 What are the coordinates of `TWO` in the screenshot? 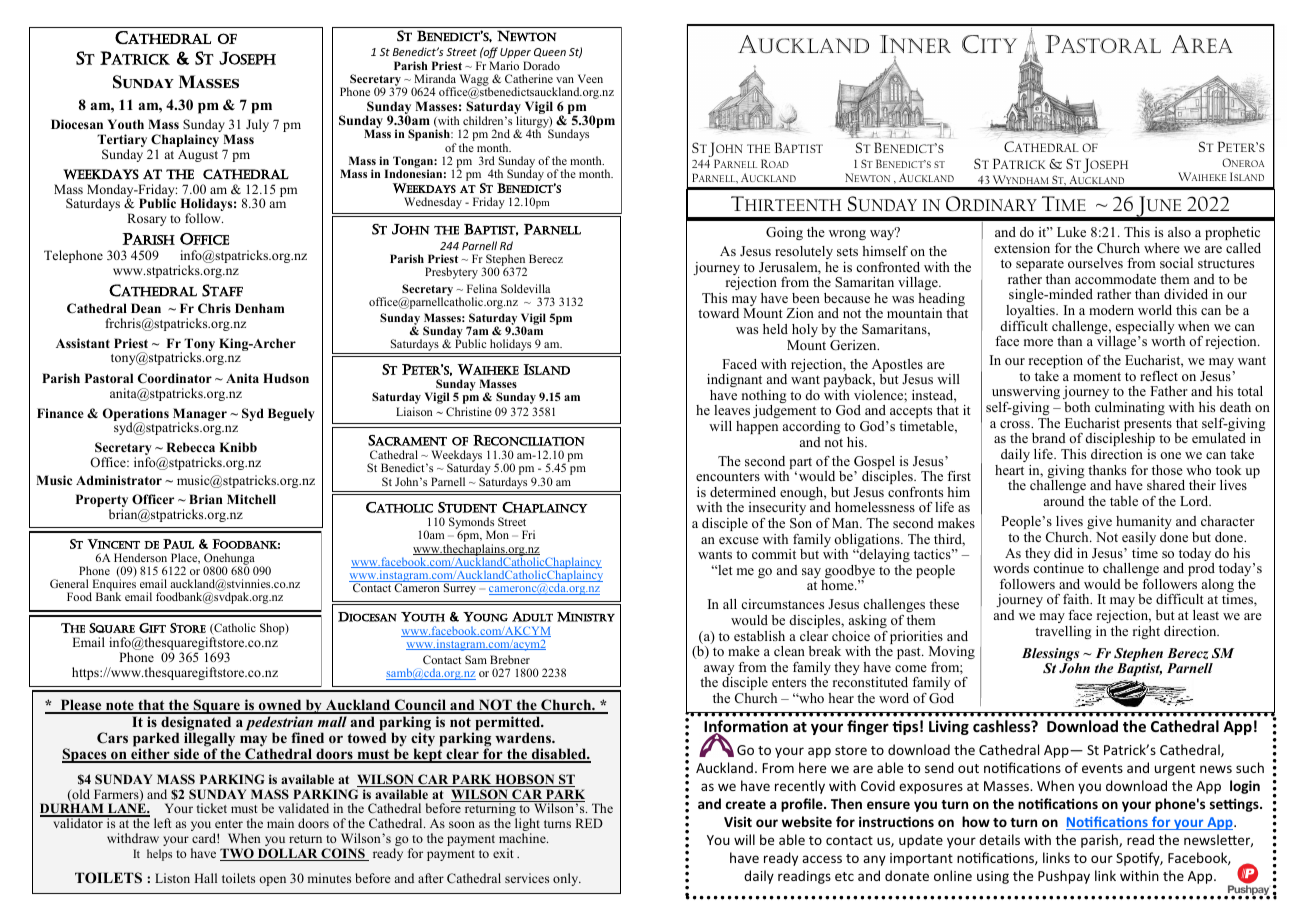 It's located at (238, 854).
